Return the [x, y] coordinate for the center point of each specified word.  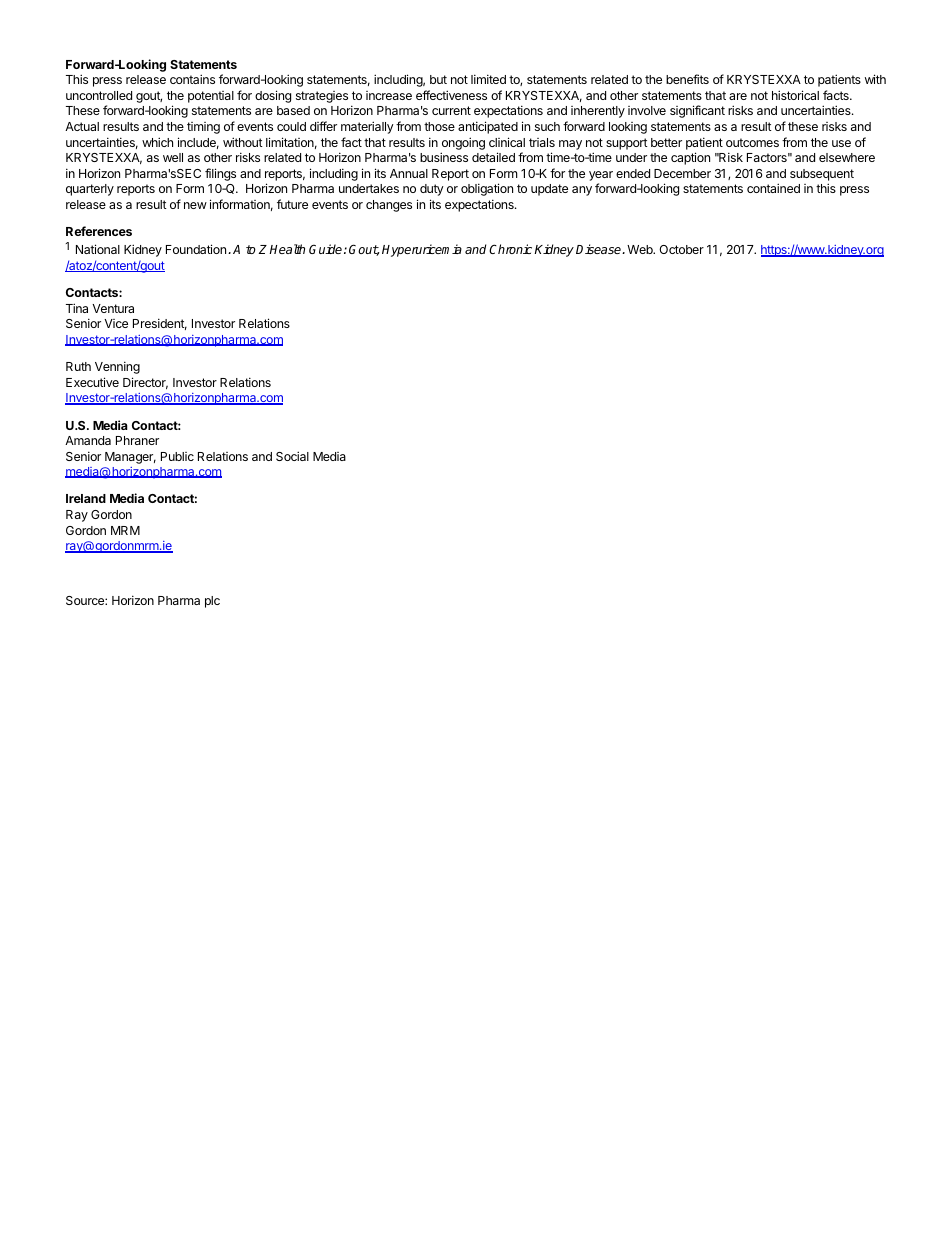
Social [292, 456]
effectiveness [451, 95]
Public [177, 456]
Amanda [88, 440]
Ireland [86, 498]
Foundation [196, 249]
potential [211, 97]
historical [795, 95]
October [681, 249]
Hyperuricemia [422, 250]
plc [212, 602]
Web [641, 249]
